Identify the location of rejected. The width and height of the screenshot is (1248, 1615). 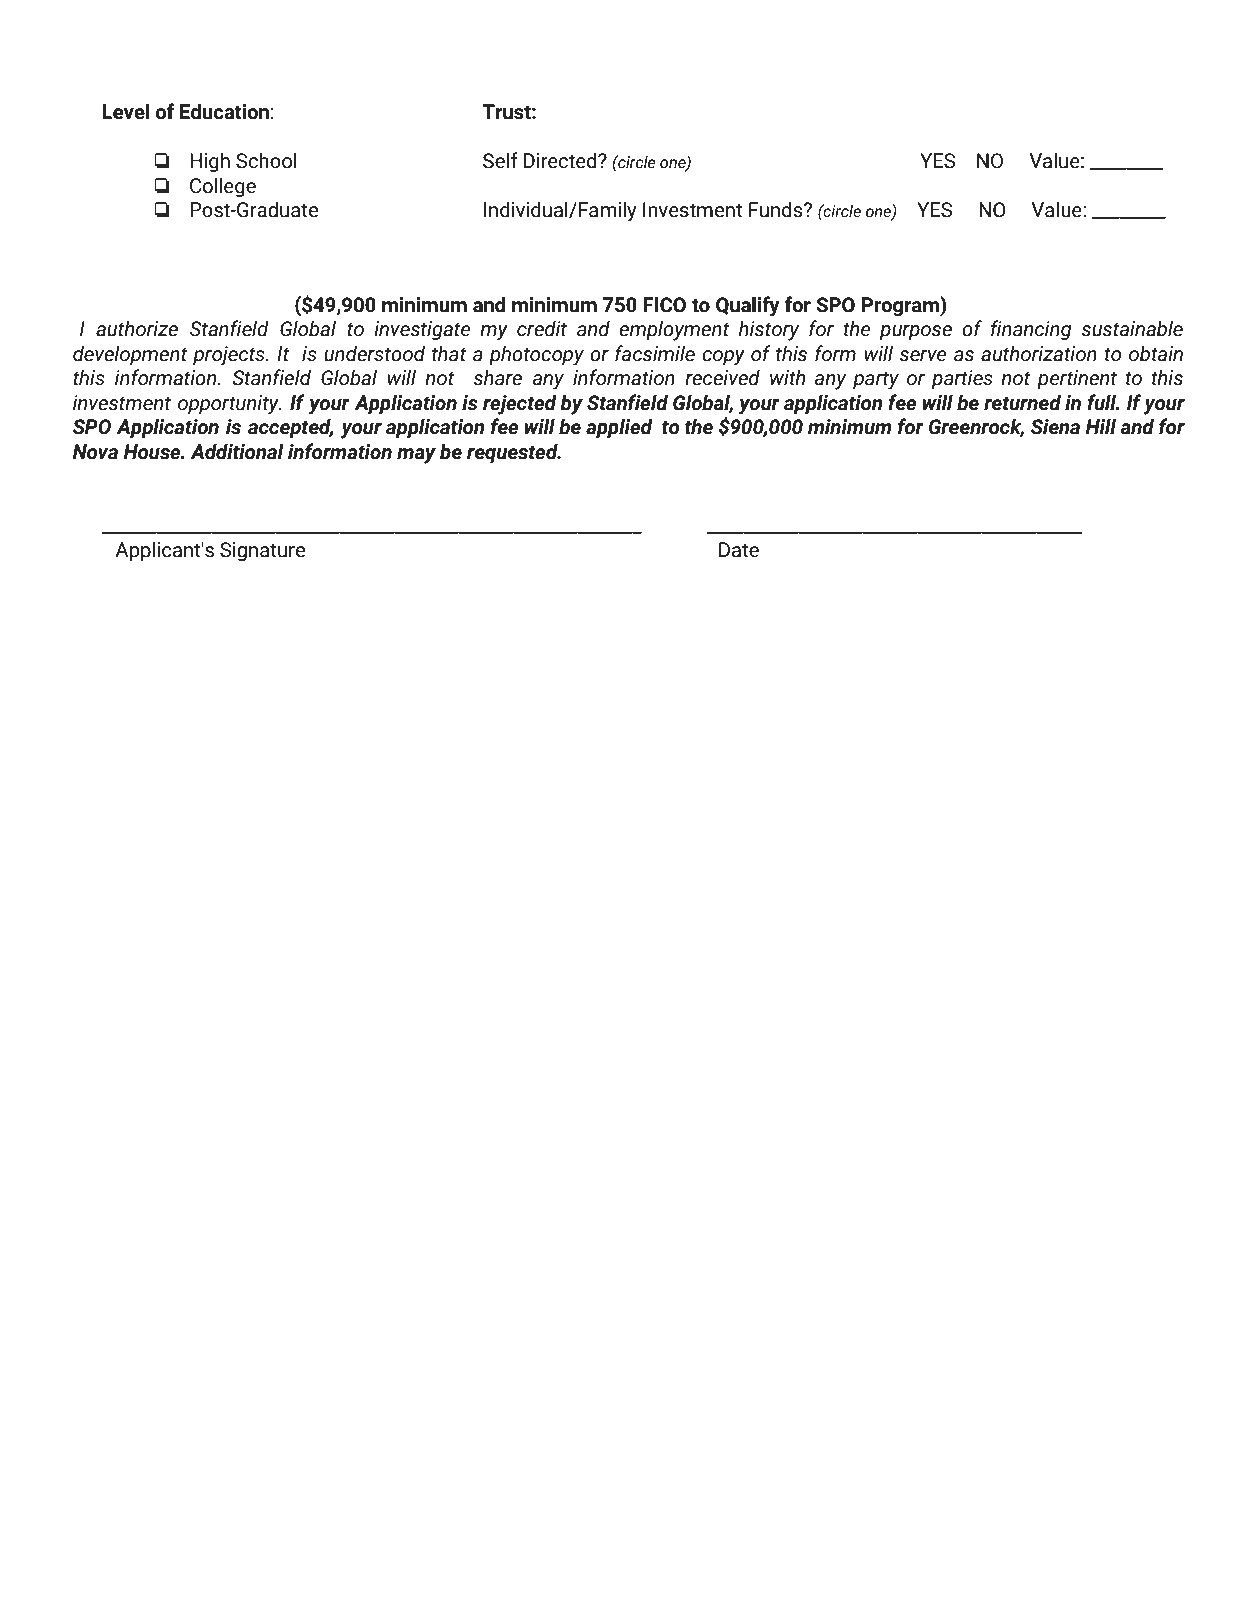
(520, 404).
